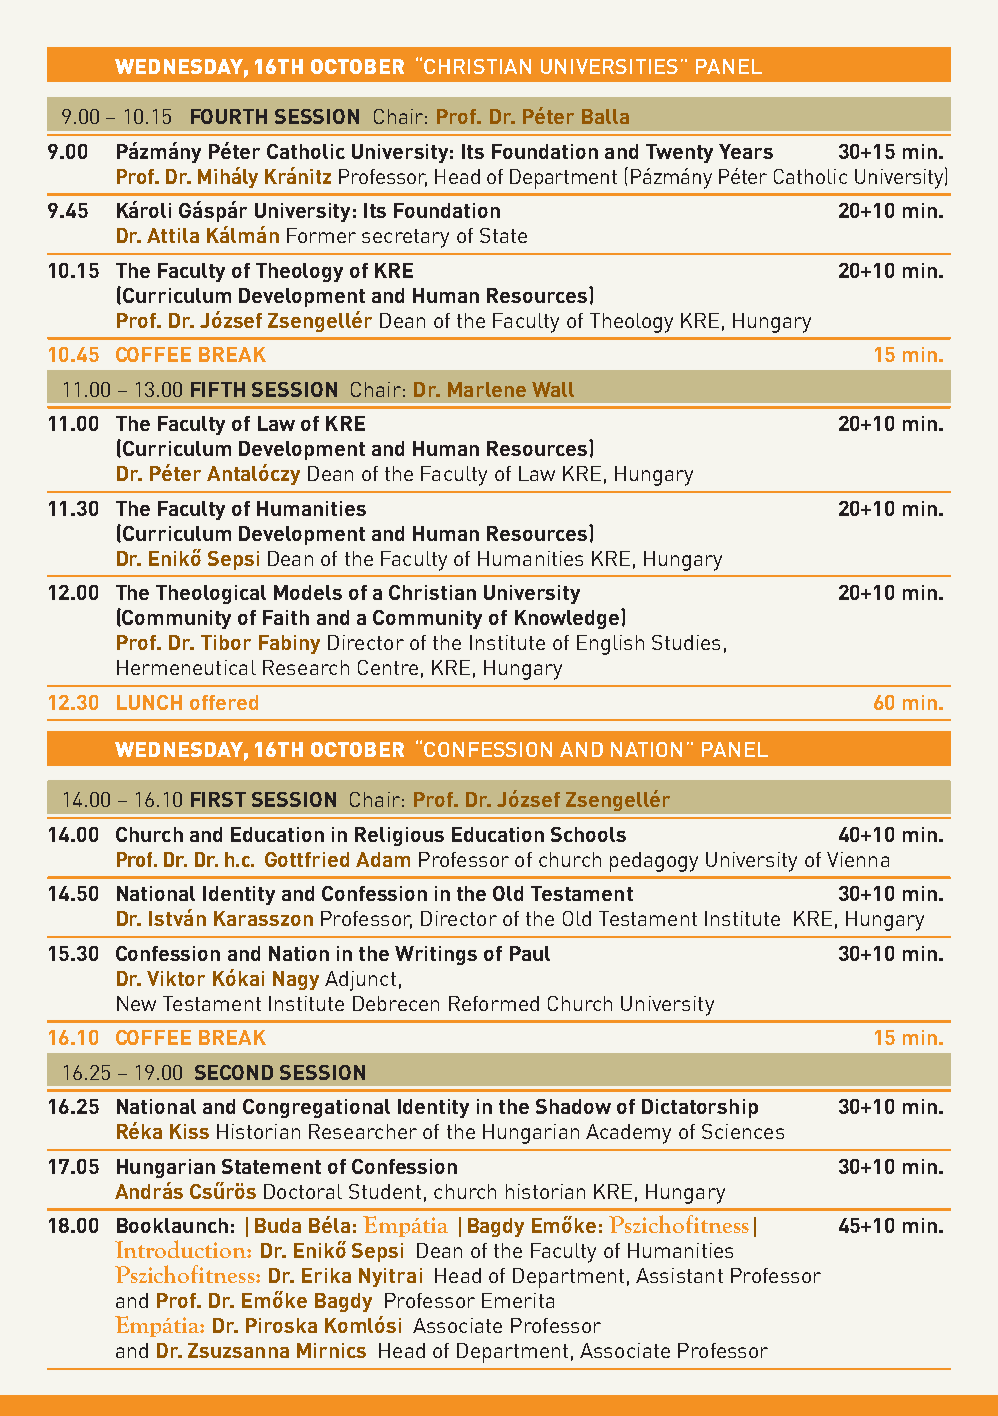 Image resolution: width=998 pixels, height=1416 pixels. Describe the element at coordinates (307, 859) in the screenshot. I see `Gottfried` at that location.
